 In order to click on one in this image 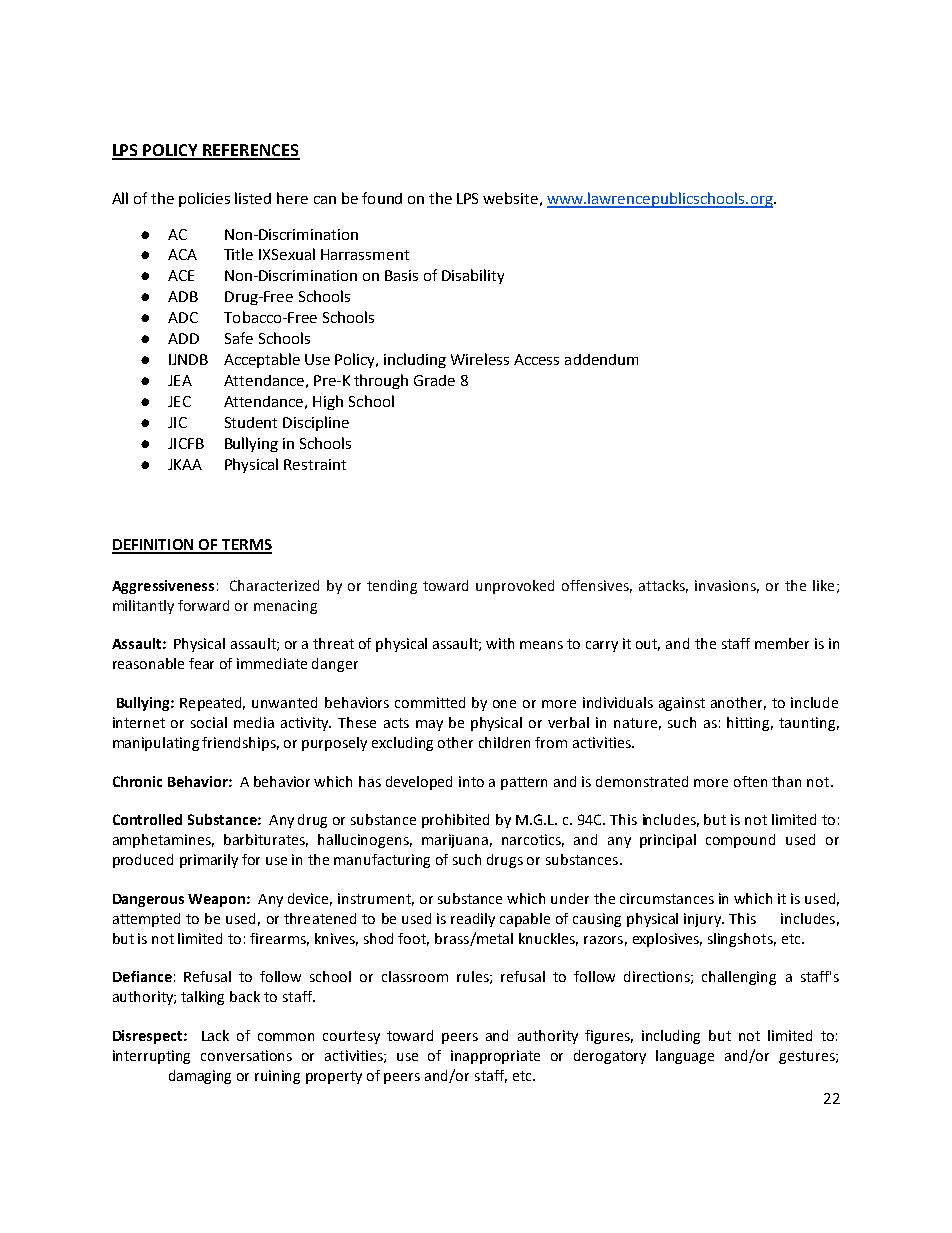, I will do `click(504, 704)`.
